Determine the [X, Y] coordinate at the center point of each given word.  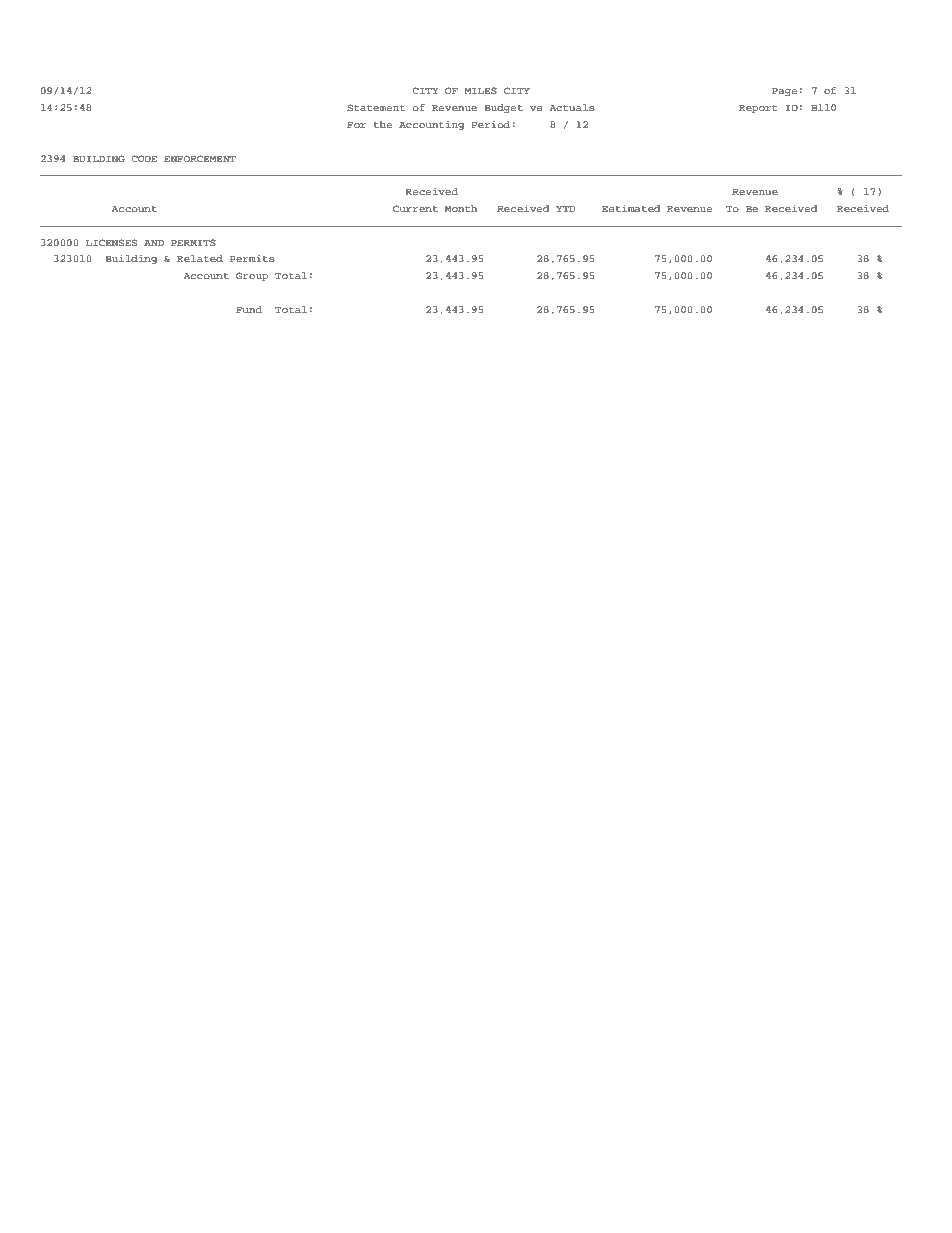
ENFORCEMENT [200, 158]
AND [154, 243]
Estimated [631, 208]
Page [784, 92]
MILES [481, 90]
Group [252, 276]
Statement [376, 108]
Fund [249, 309]
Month [461, 208]
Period [490, 124]
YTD [566, 209]
